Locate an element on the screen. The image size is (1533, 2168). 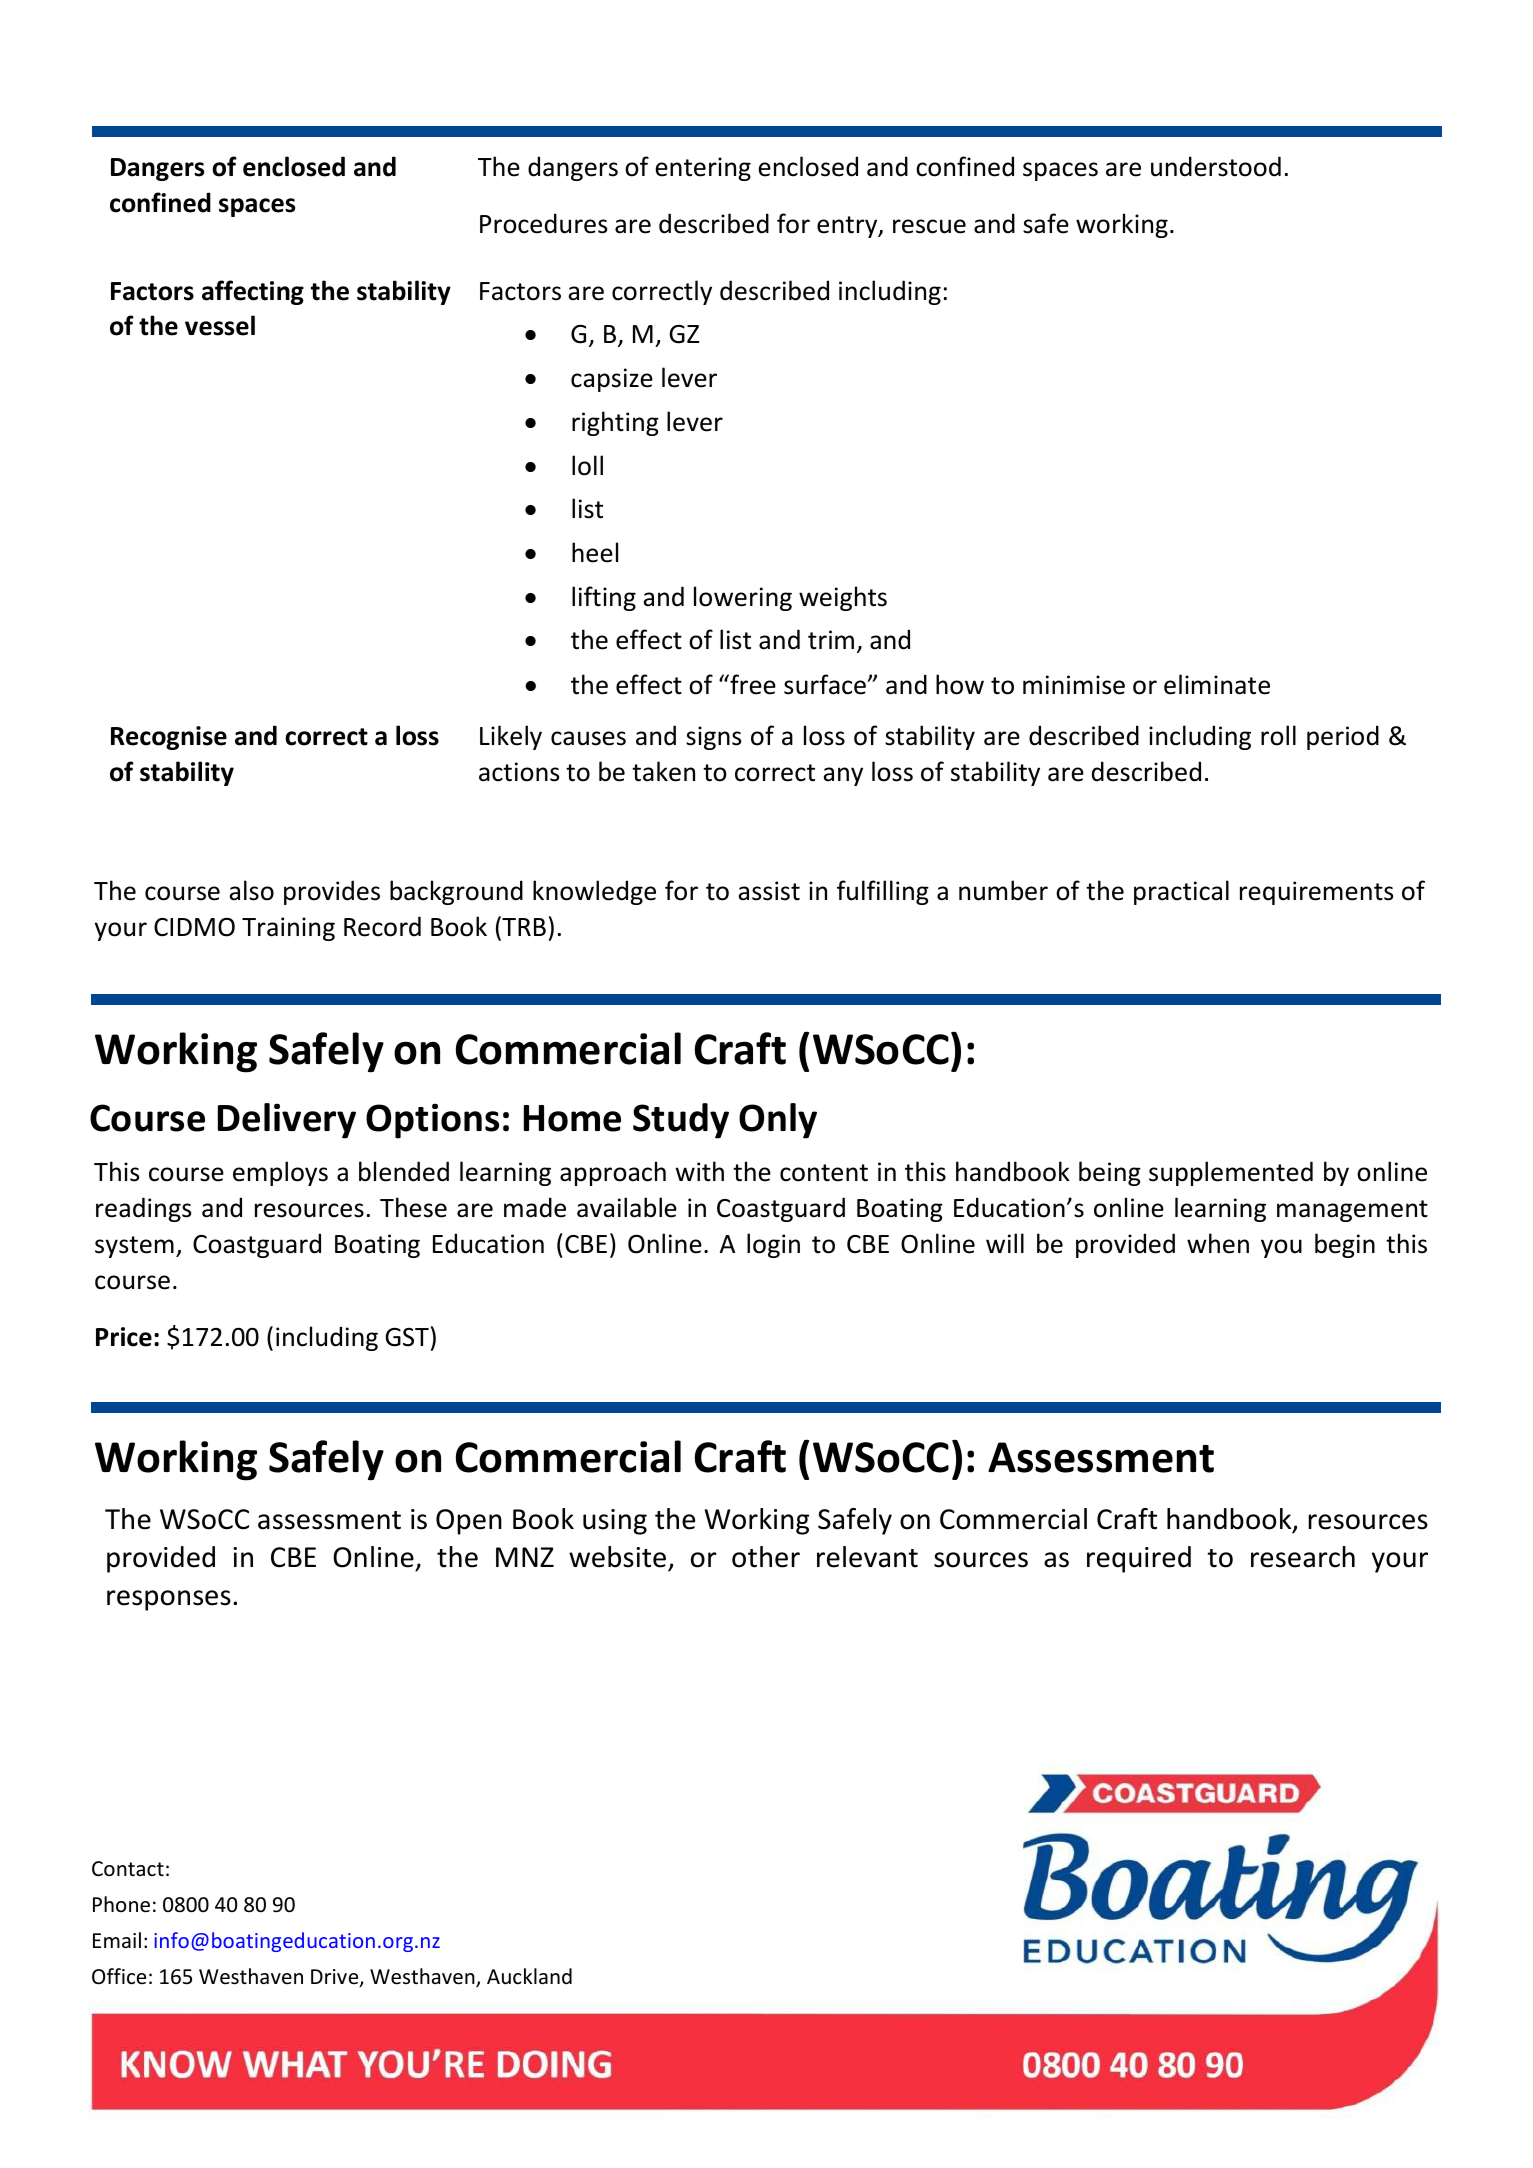
supplemented is located at coordinates (1231, 1173).
